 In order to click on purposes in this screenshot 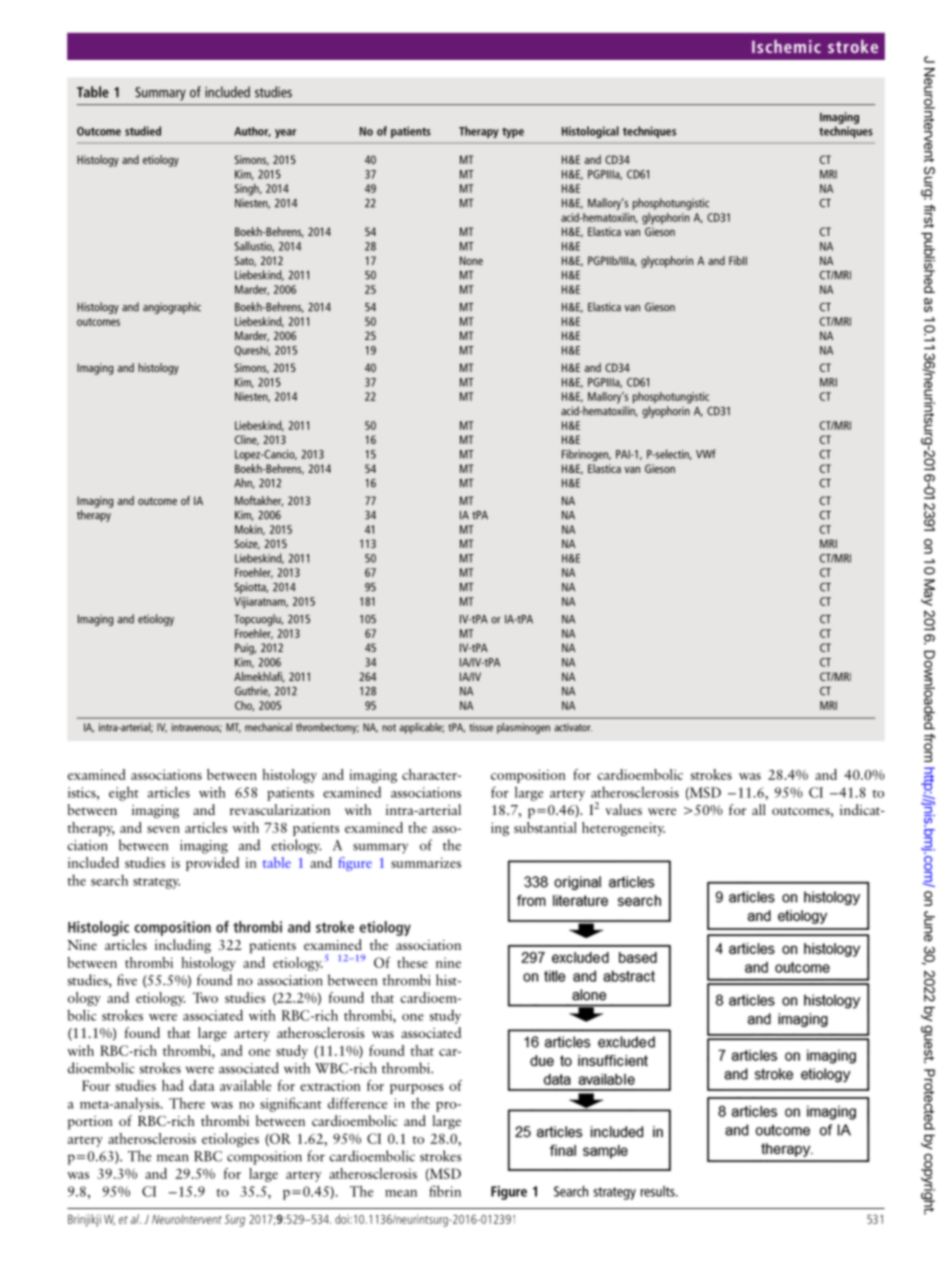, I will do `click(416, 1089)`.
